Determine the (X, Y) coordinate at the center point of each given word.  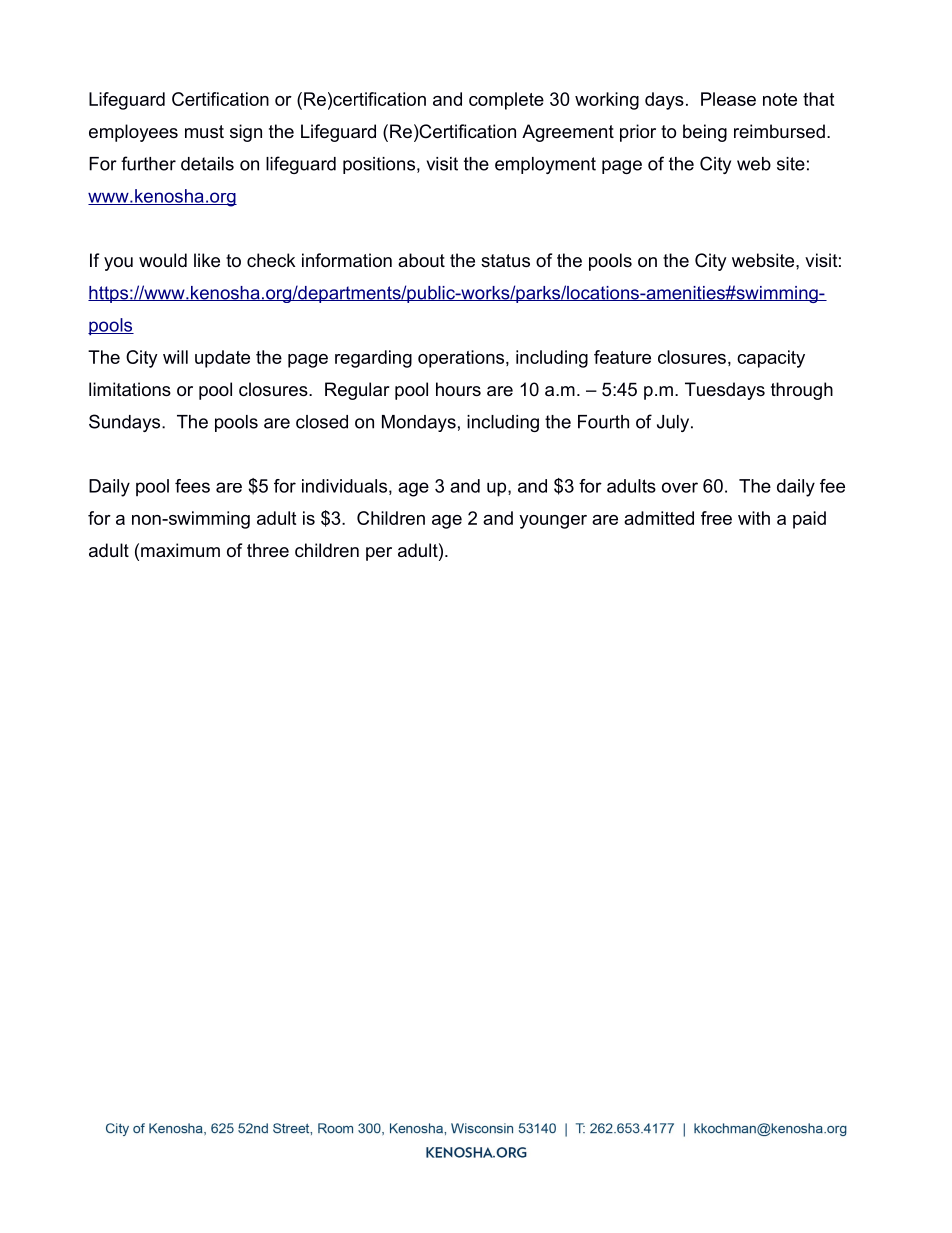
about (421, 260)
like (207, 260)
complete (506, 101)
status (505, 261)
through (802, 391)
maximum (180, 550)
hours (458, 389)
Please (728, 99)
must (204, 132)
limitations (130, 389)
